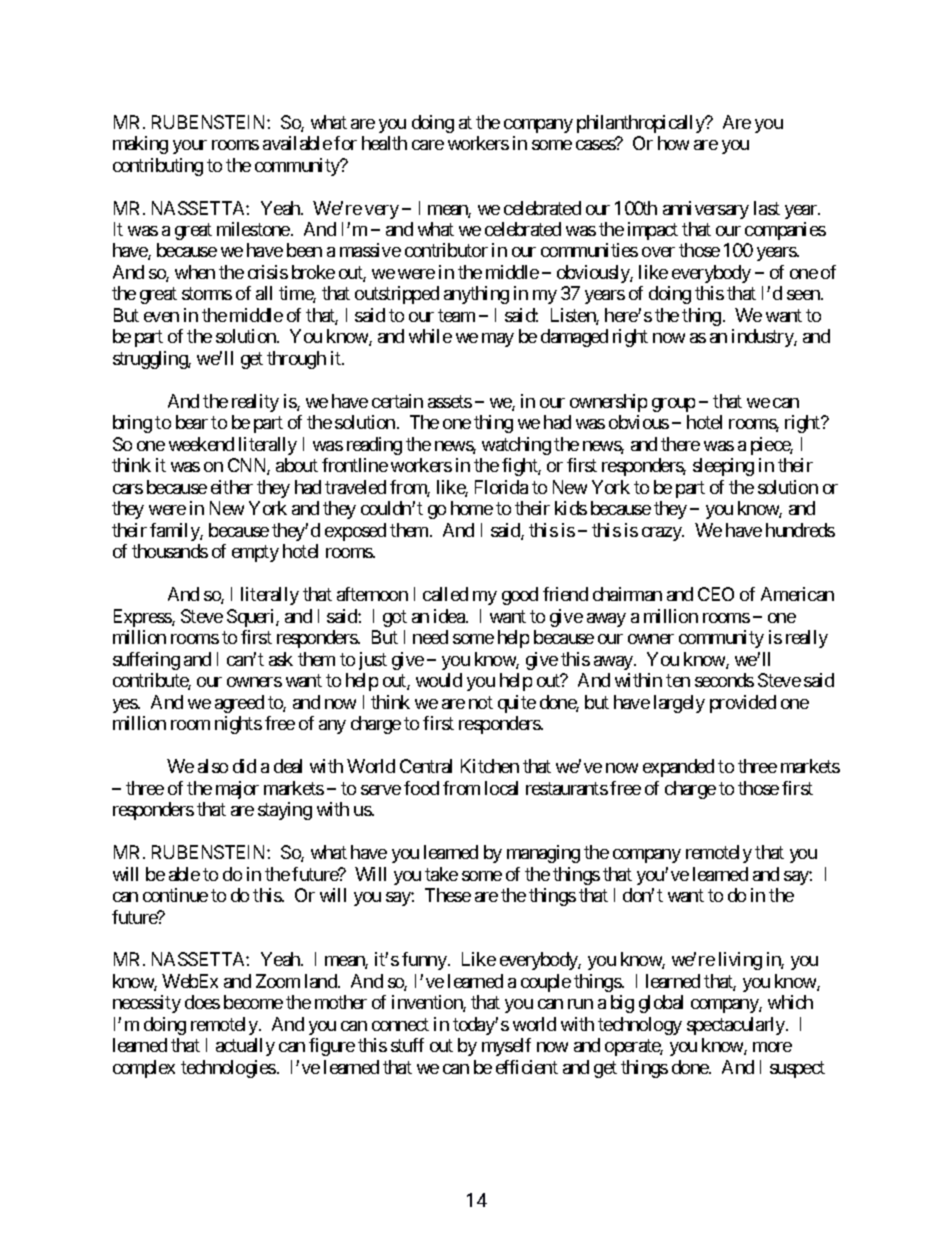 This page has width=952, height=1233. I want to click on also, so click(213, 766).
